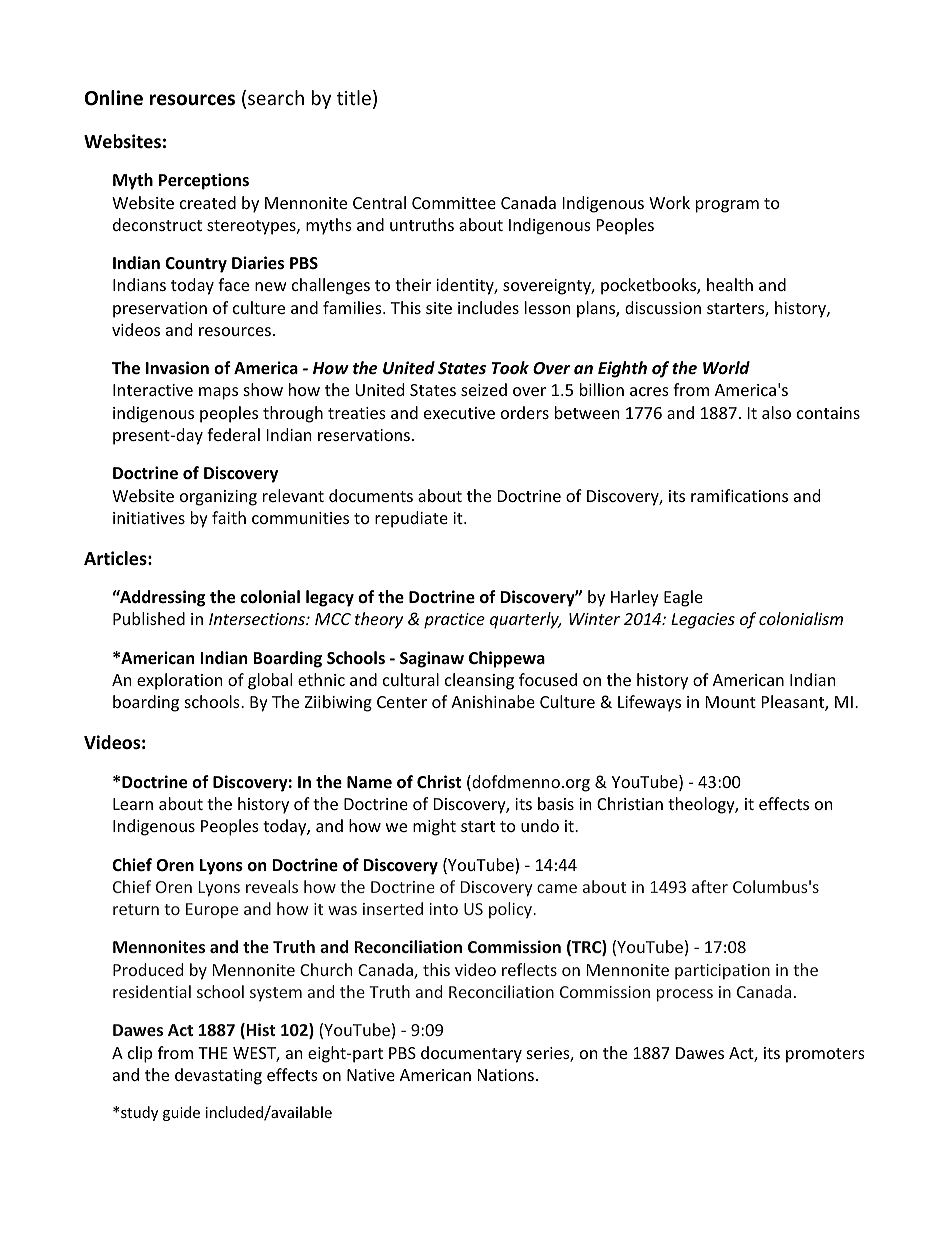  Describe the element at coordinates (149, 618) in the image. I see `Published` at that location.
